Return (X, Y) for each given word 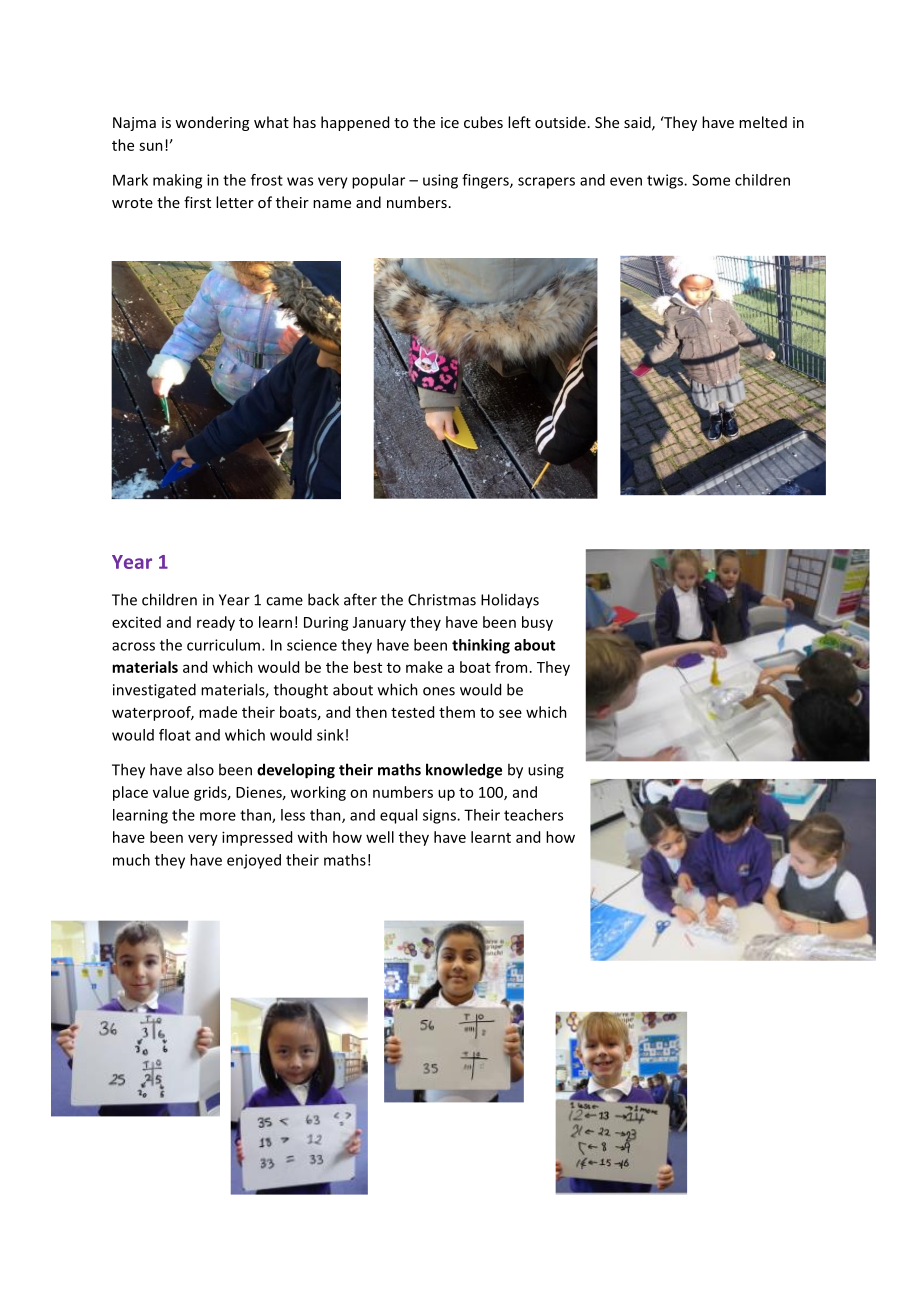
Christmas (442, 599)
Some (711, 180)
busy (537, 623)
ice (450, 122)
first (197, 202)
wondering (212, 123)
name (332, 204)
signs (440, 816)
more (218, 816)
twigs (666, 181)
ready (216, 623)
